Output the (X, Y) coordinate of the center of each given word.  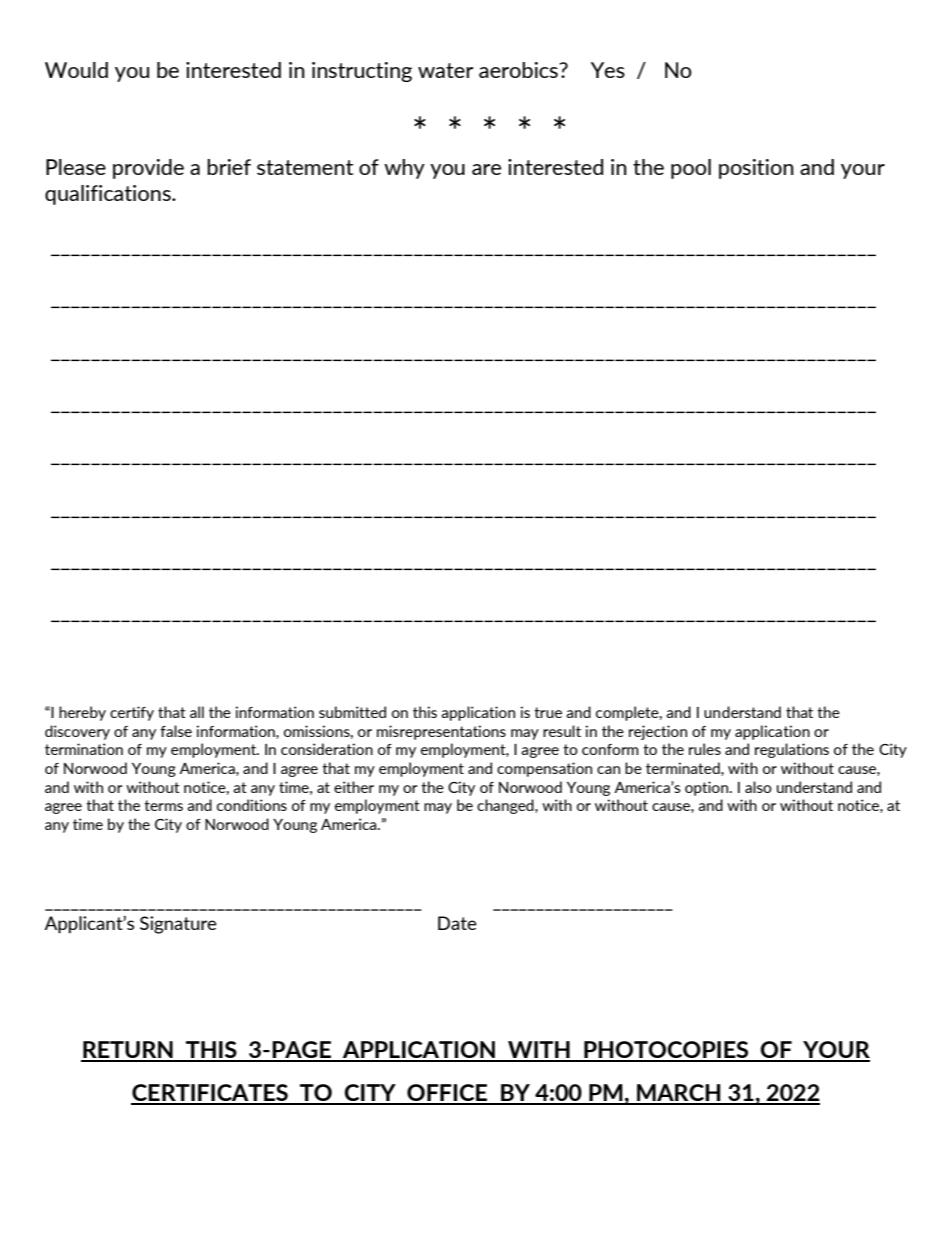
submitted (352, 712)
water (445, 70)
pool (691, 169)
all (197, 712)
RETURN (128, 1051)
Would (76, 70)
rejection (658, 732)
